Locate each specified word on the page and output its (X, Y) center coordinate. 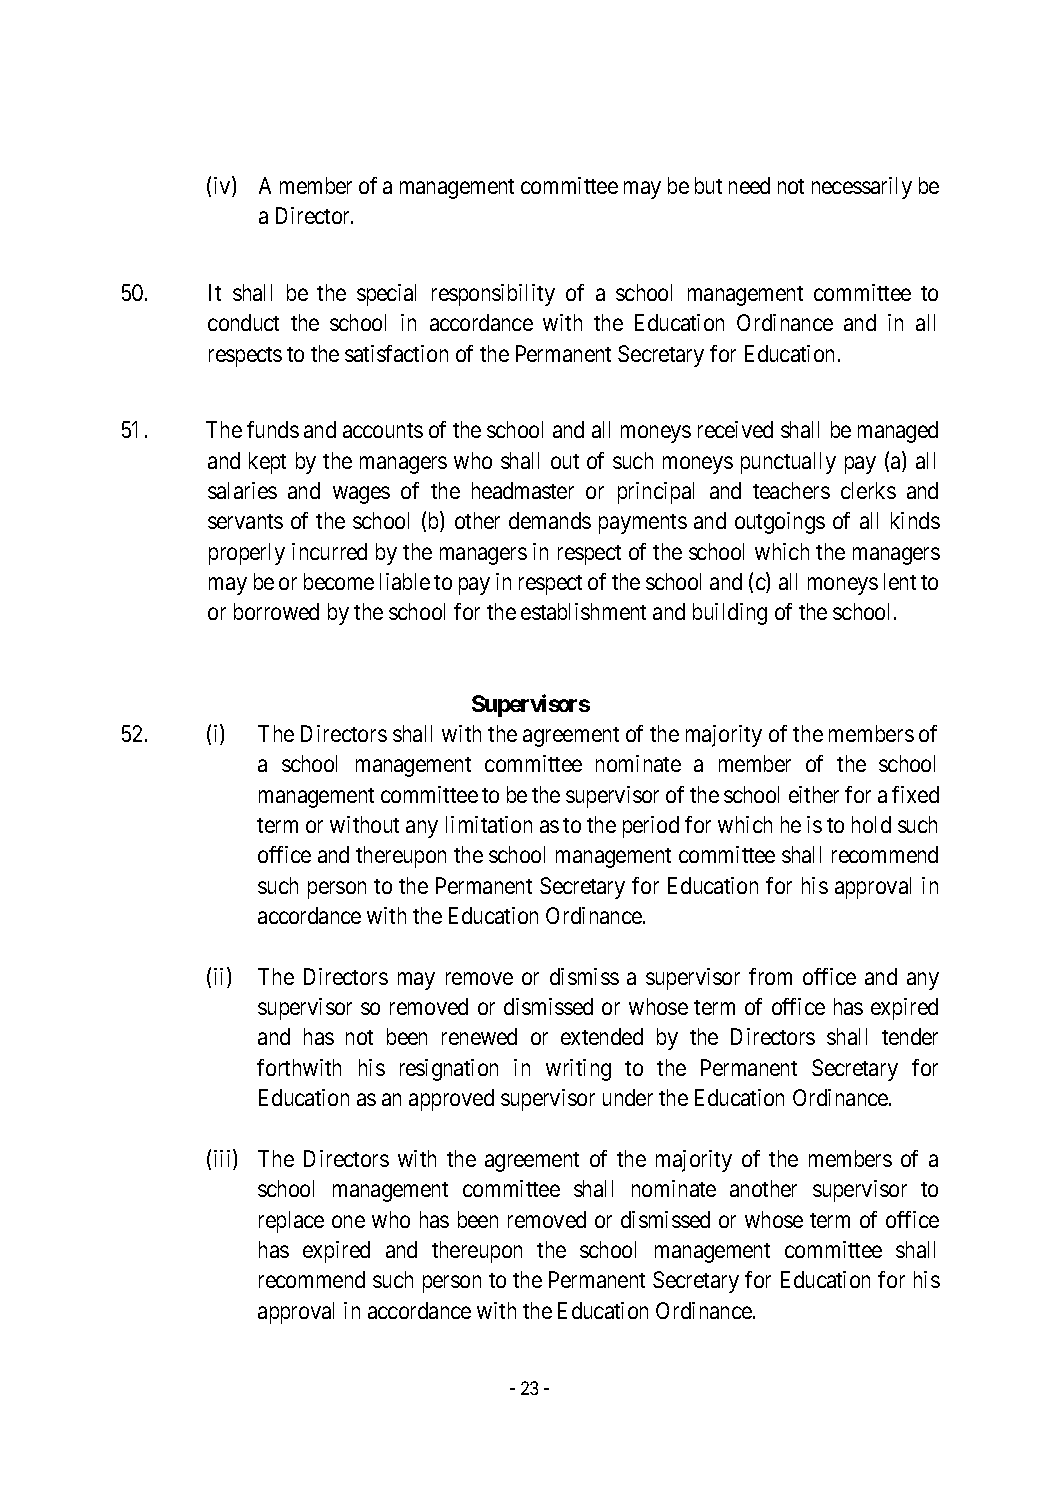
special (386, 295)
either (814, 794)
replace (291, 1222)
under (628, 1097)
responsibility (493, 295)
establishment (583, 611)
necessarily (862, 188)
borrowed (276, 611)
